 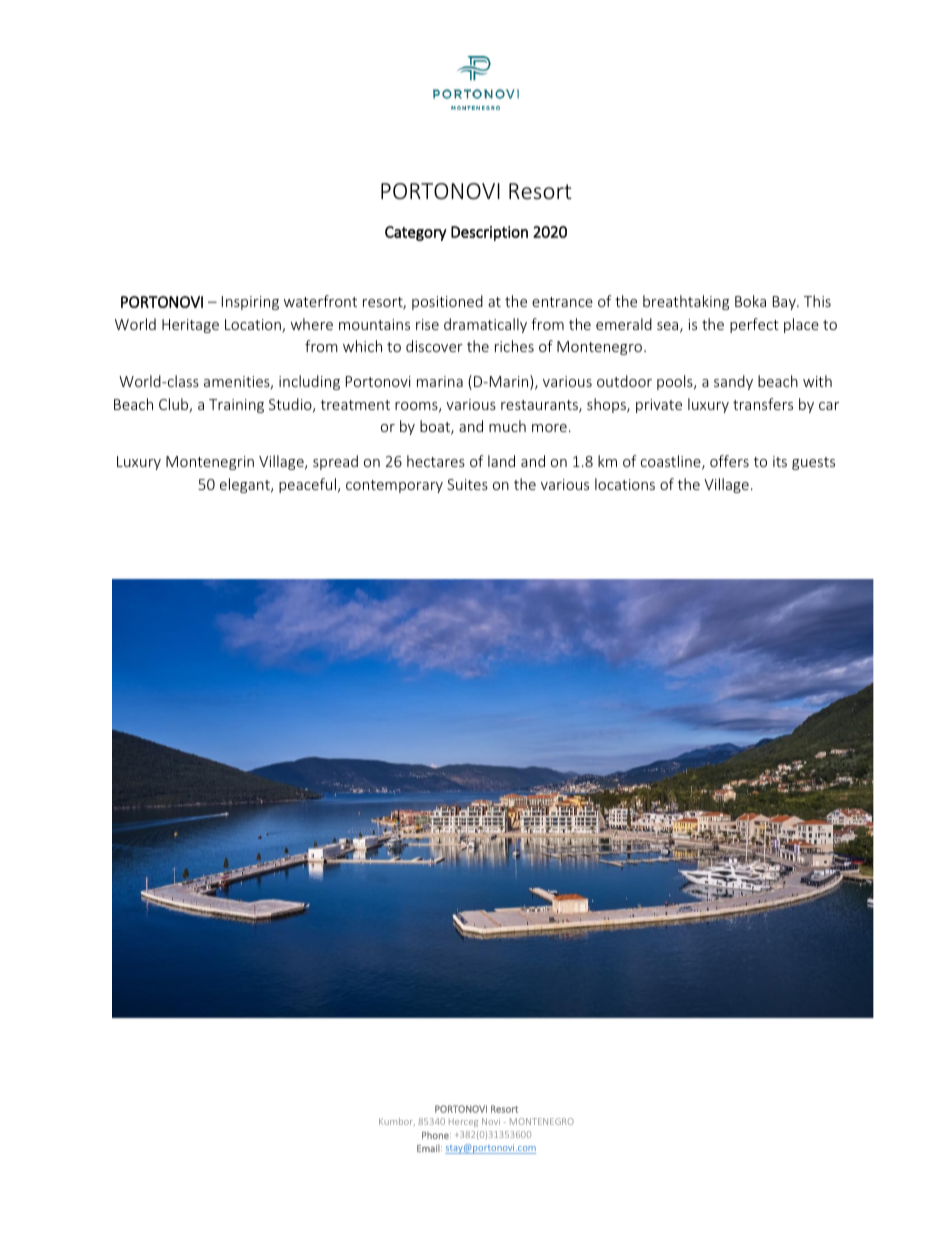 What do you see at coordinates (817, 301) in the screenshot?
I see `This` at bounding box center [817, 301].
